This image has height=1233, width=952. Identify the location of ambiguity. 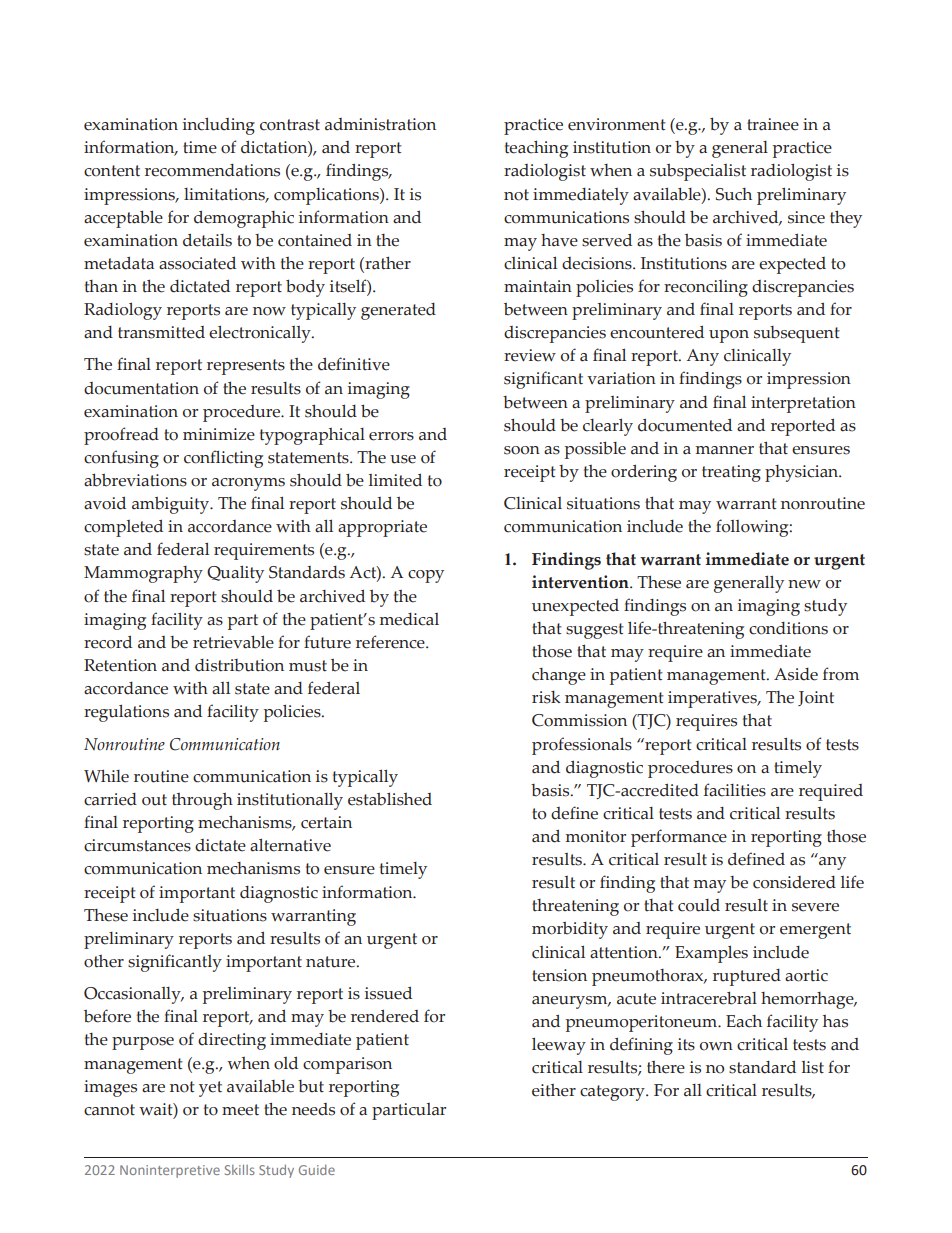
(172, 505).
